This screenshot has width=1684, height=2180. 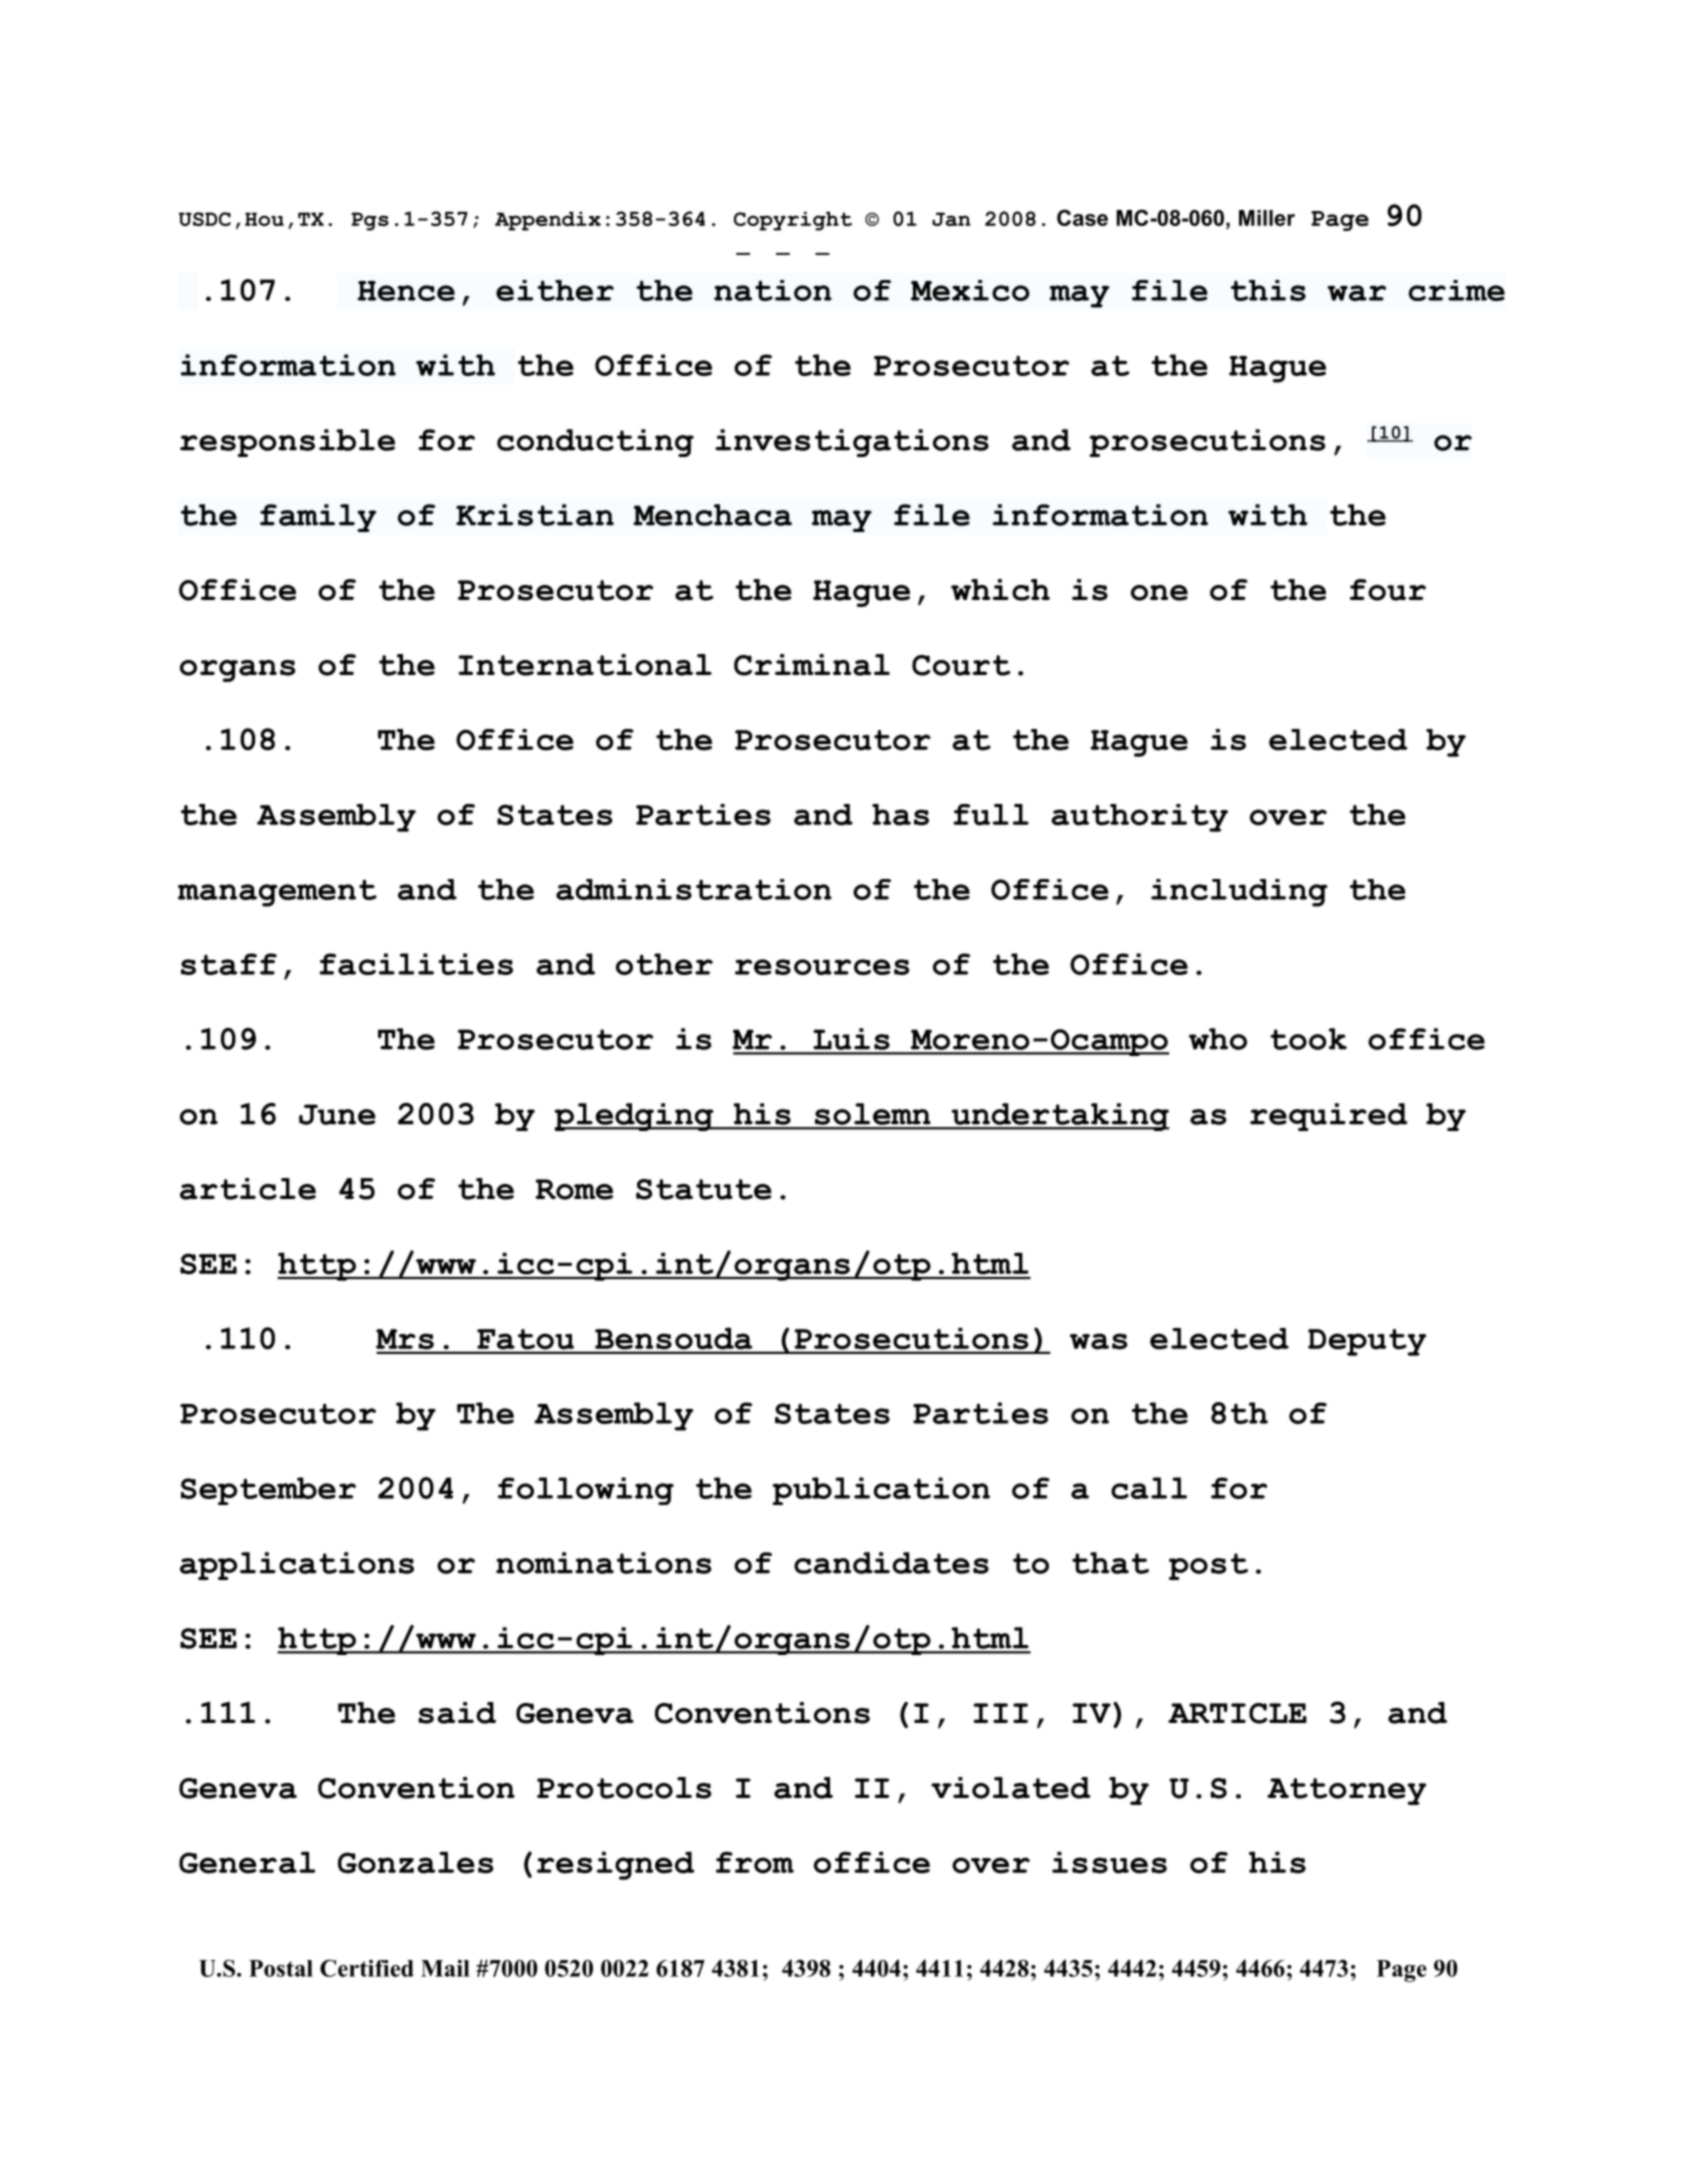 What do you see at coordinates (367, 1968) in the screenshot?
I see `Certified` at bounding box center [367, 1968].
